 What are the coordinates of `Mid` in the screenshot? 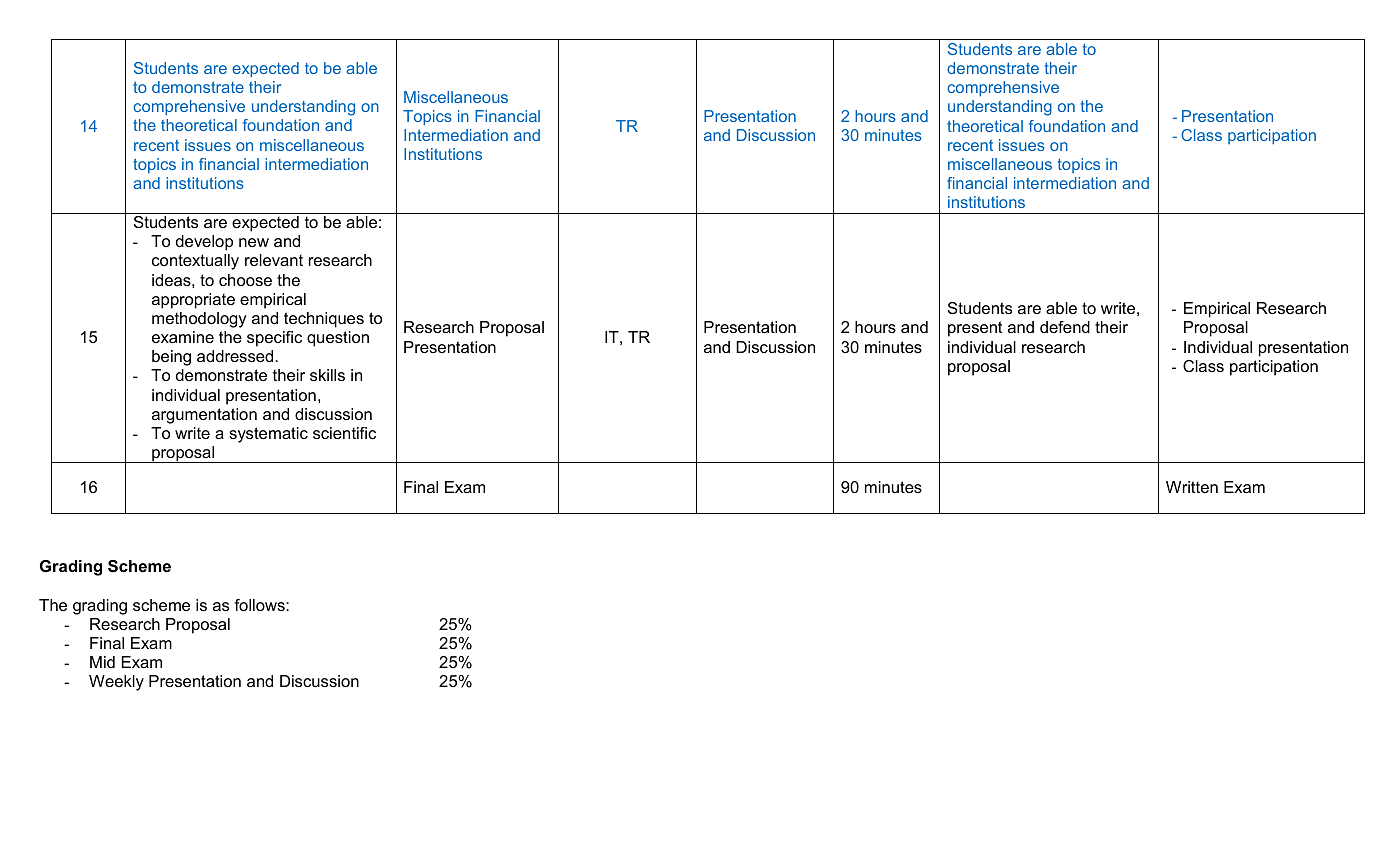 It's located at (102, 662).
